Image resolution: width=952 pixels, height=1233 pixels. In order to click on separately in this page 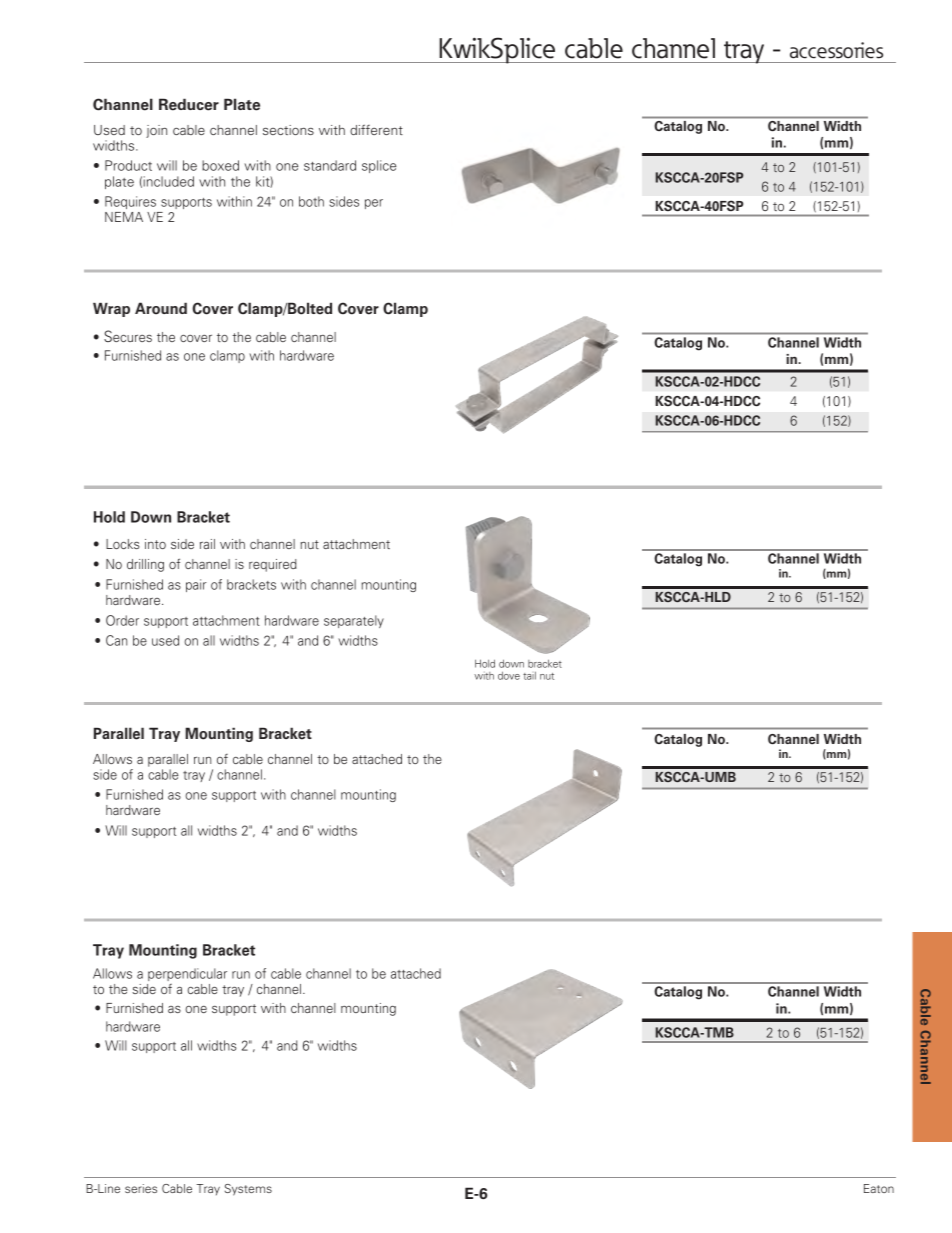, I will do `click(354, 621)`.
